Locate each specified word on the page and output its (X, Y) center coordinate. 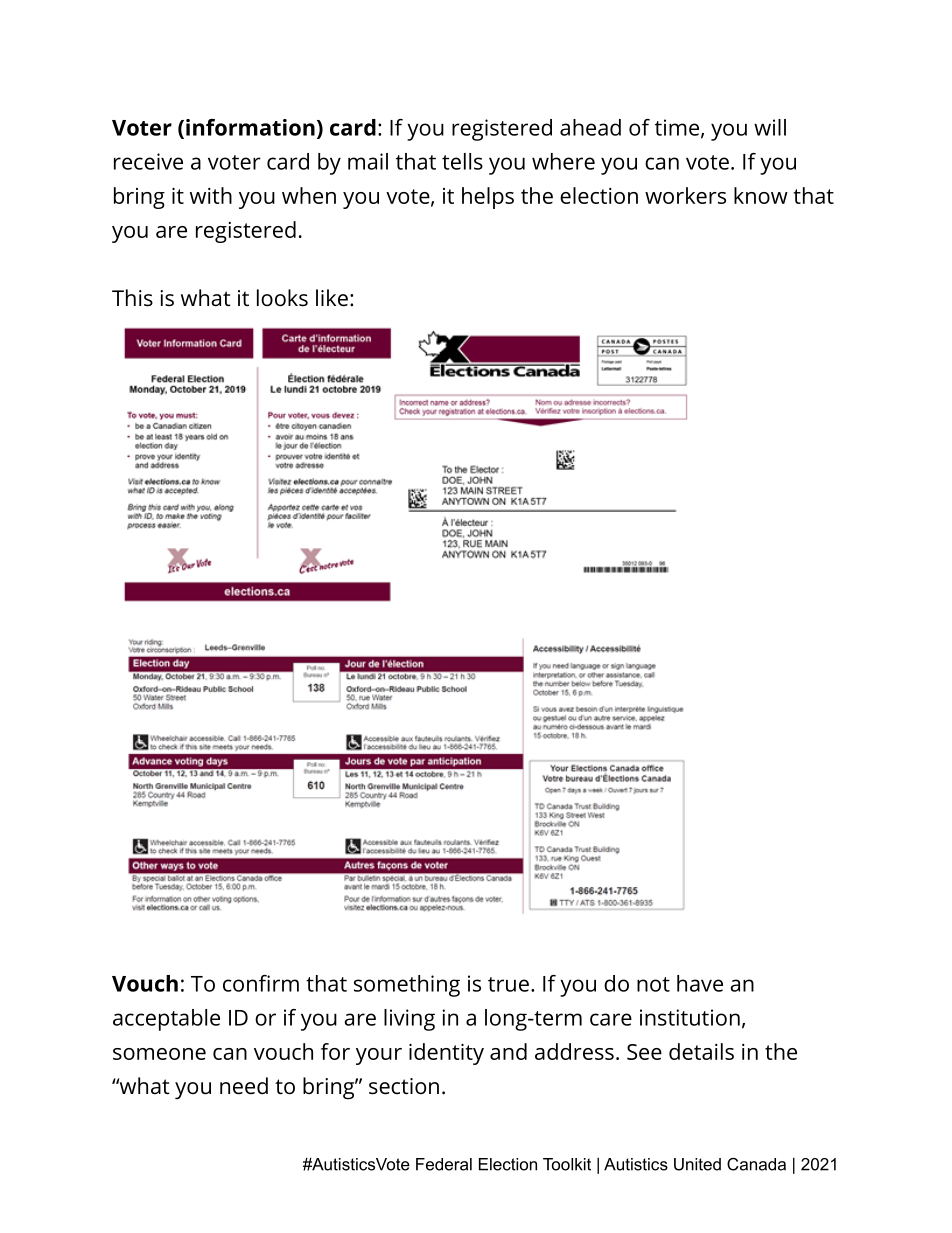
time (677, 127)
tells (462, 161)
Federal (444, 1164)
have (700, 983)
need (244, 1086)
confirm (261, 983)
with (211, 195)
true (508, 984)
